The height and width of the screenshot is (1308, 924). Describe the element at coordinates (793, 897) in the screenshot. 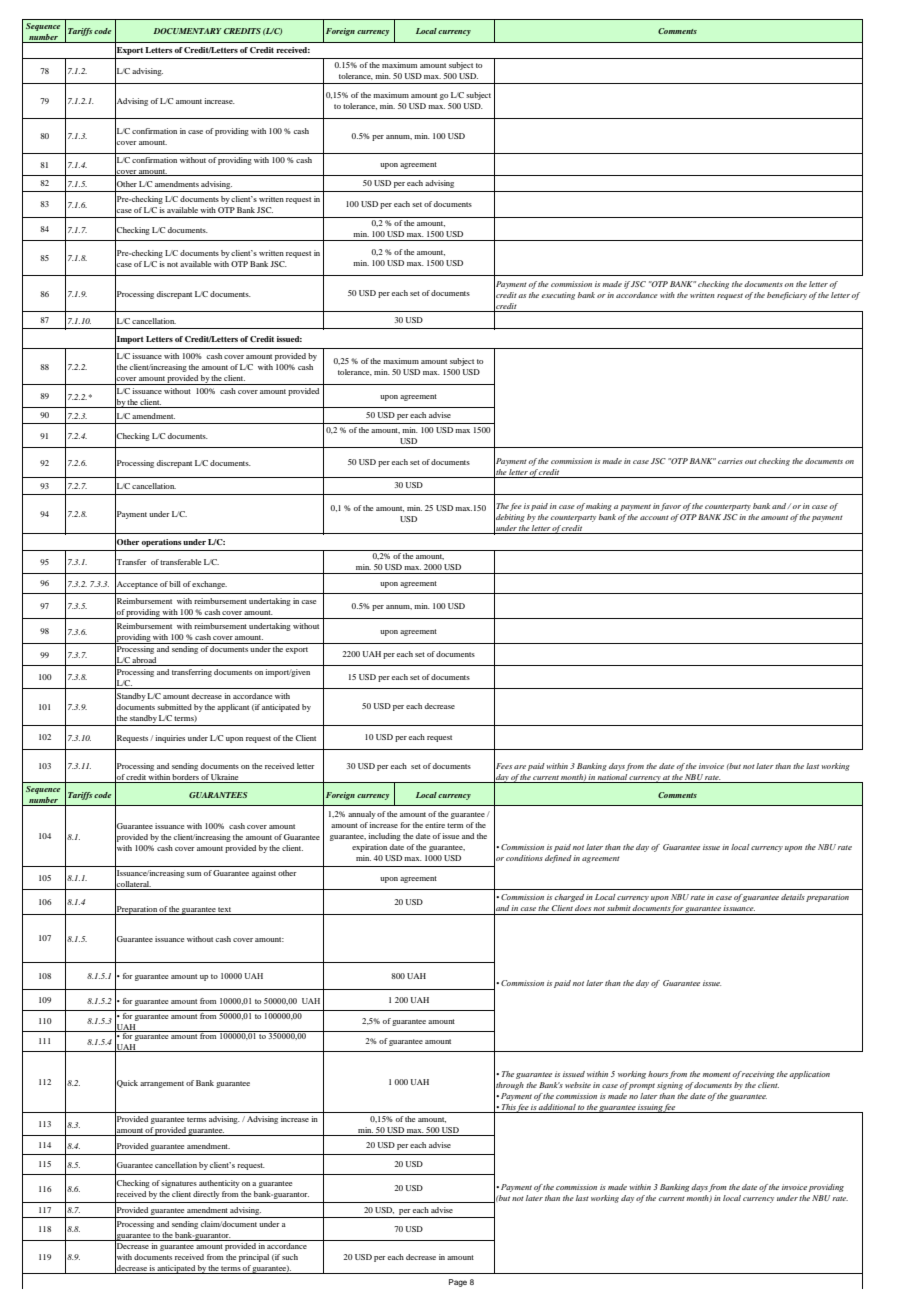

I see `details` at that location.
